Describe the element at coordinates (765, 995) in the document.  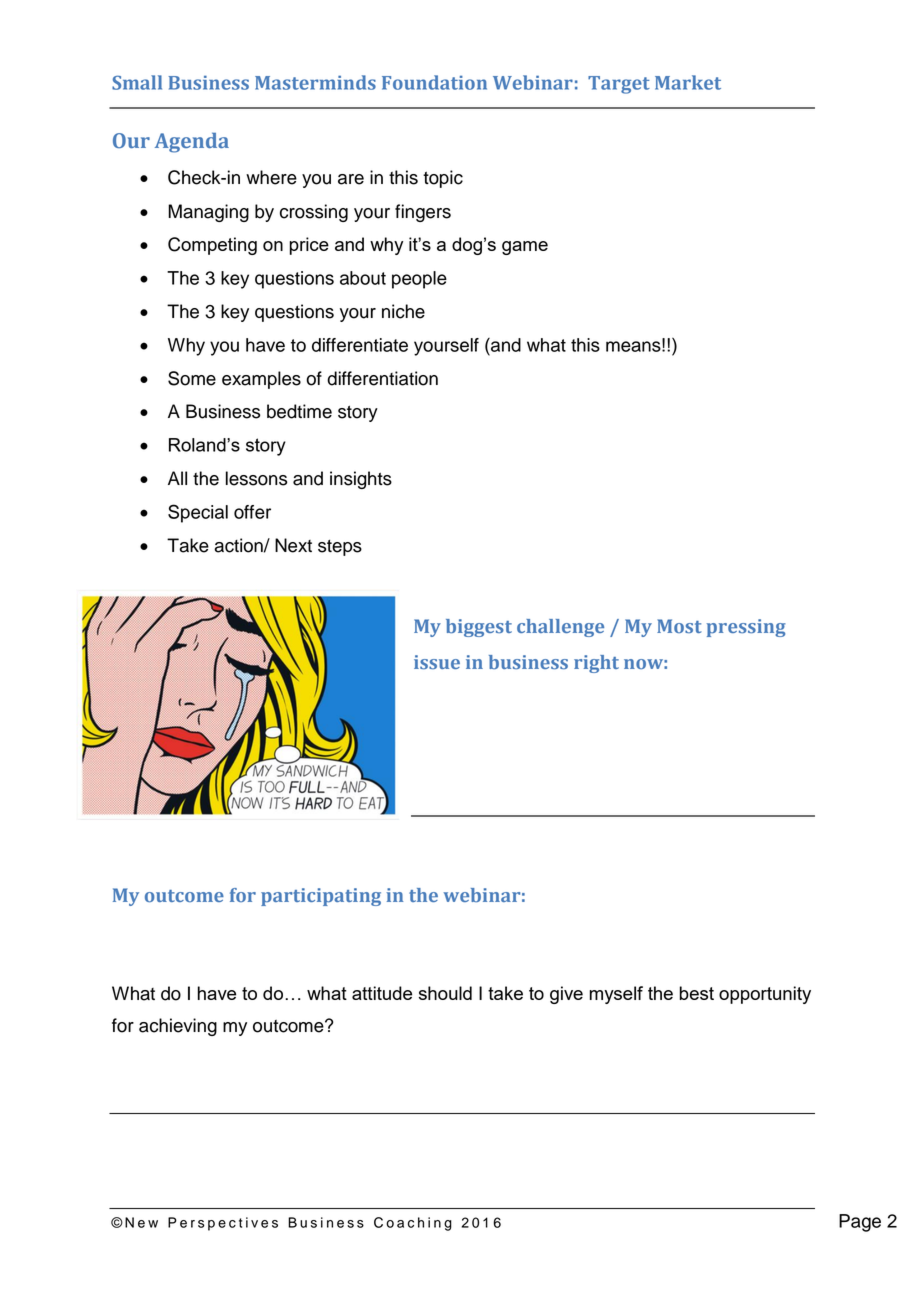
I see `opportunity` at that location.
